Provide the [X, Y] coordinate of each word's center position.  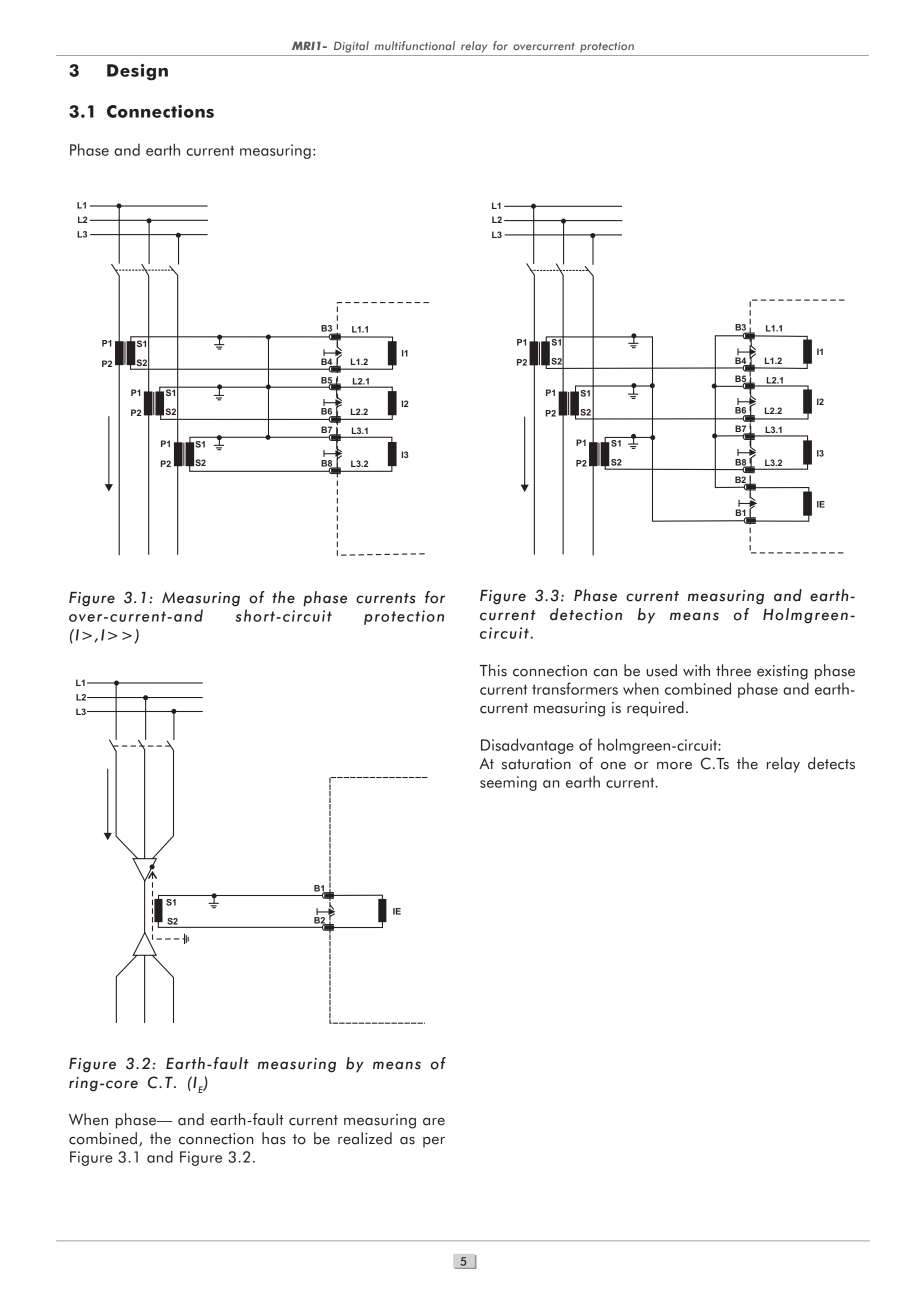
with [696, 670]
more [674, 766]
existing [782, 672]
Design [137, 72]
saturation [536, 764]
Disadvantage [527, 746]
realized [365, 1138]
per [434, 1142]
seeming [508, 783]
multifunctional [415, 45]
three [733, 670]
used [661, 670]
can [605, 673]
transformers [575, 688]
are [434, 1122]
